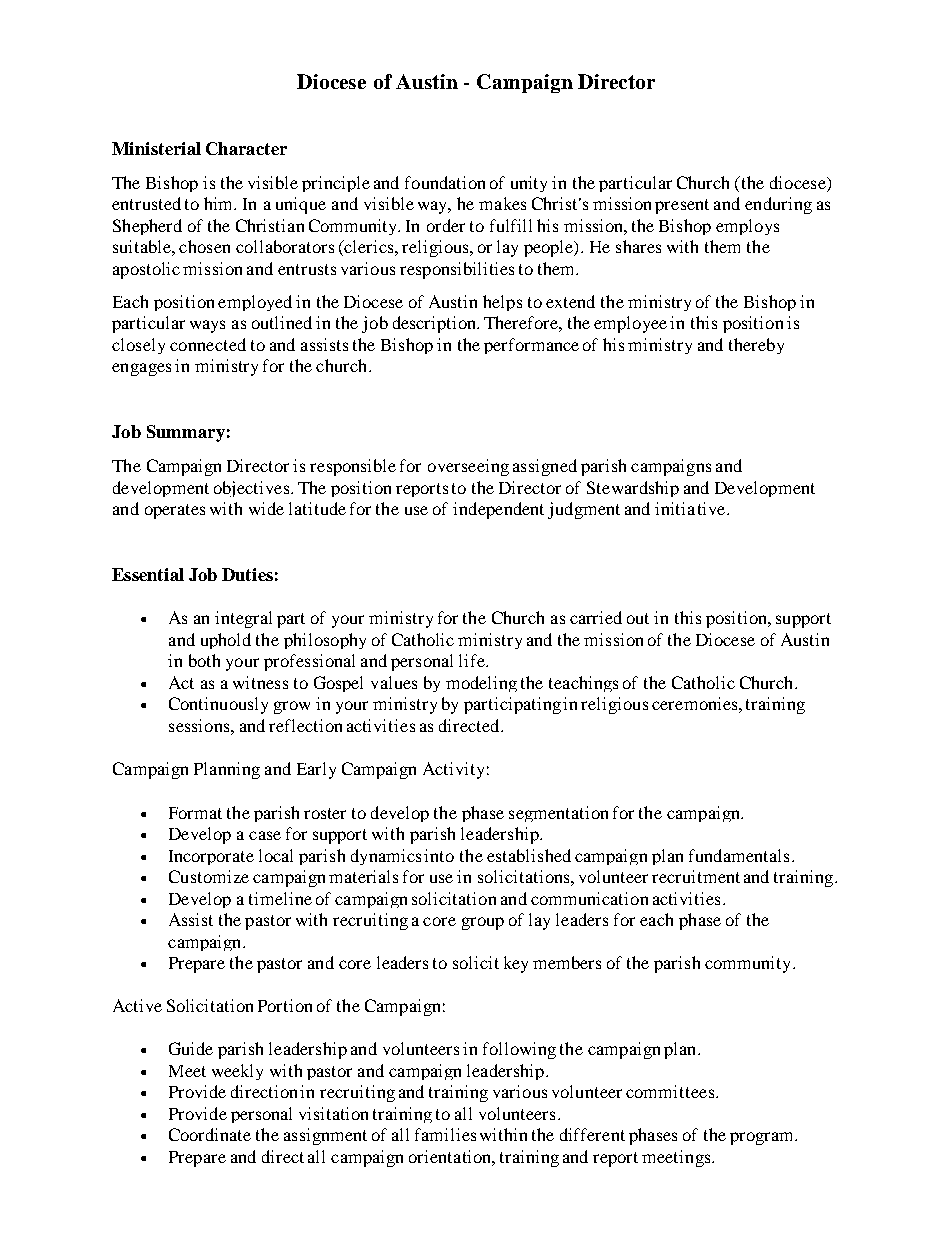 This page has width=952, height=1233. Describe the element at coordinates (691, 508) in the page. I see `initiative` at that location.
